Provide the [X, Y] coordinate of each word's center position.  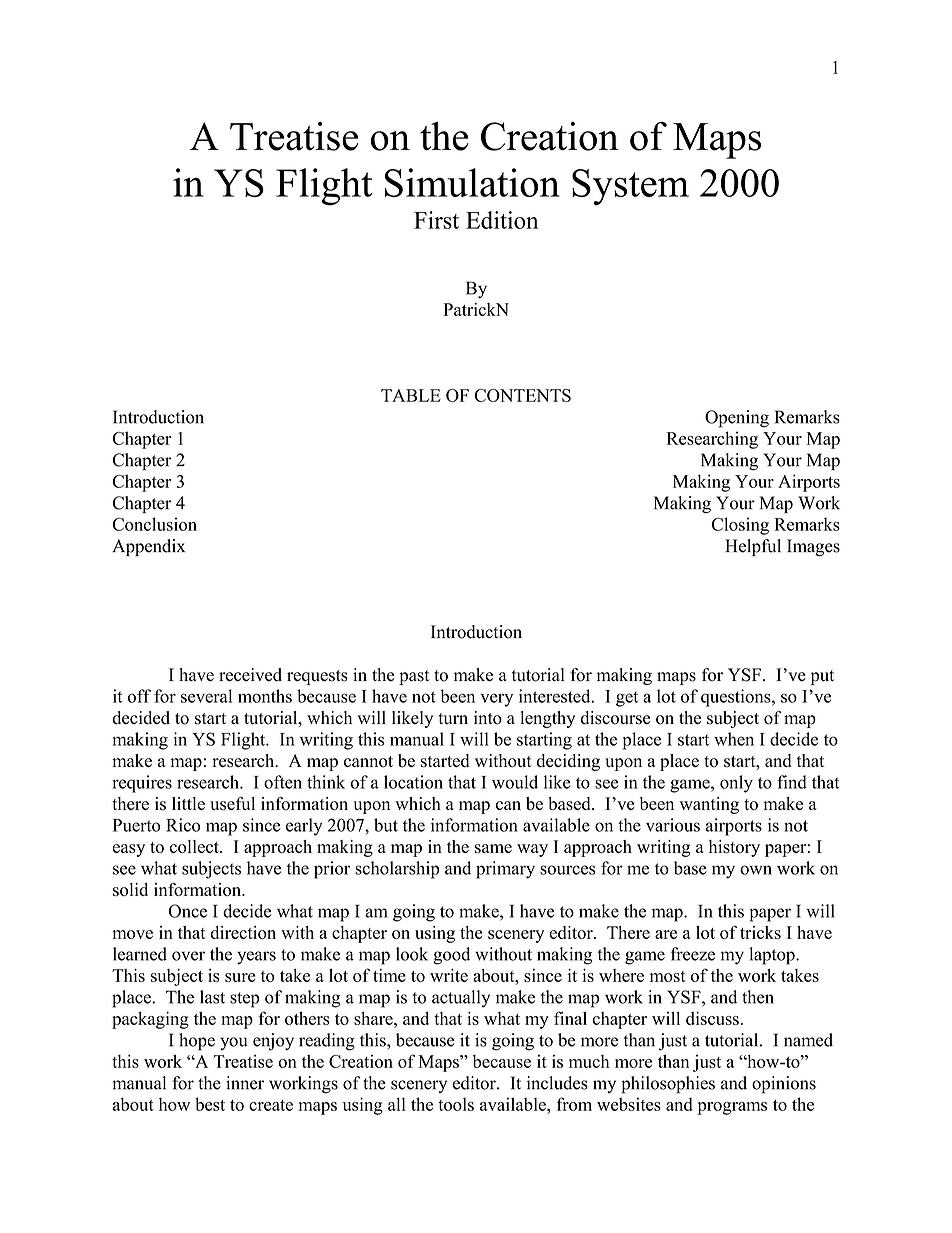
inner [245, 1083]
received [250, 675]
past [414, 677]
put [822, 677]
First [436, 220]
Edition [502, 220]
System [630, 187]
